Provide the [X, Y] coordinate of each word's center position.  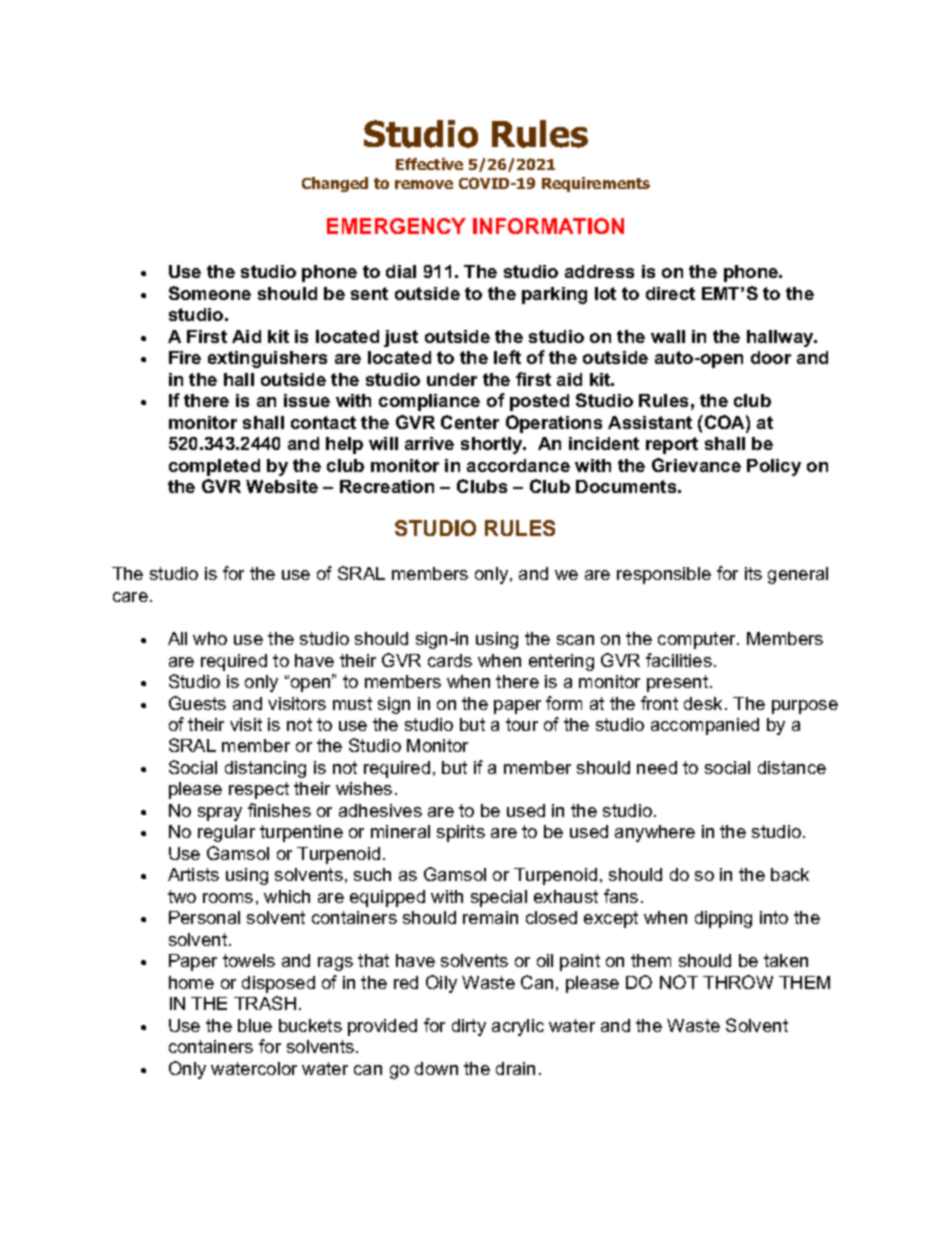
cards [450, 660]
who [210, 638]
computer [698, 640]
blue [255, 1025]
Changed [335, 184]
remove [424, 184]
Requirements [596, 184]
